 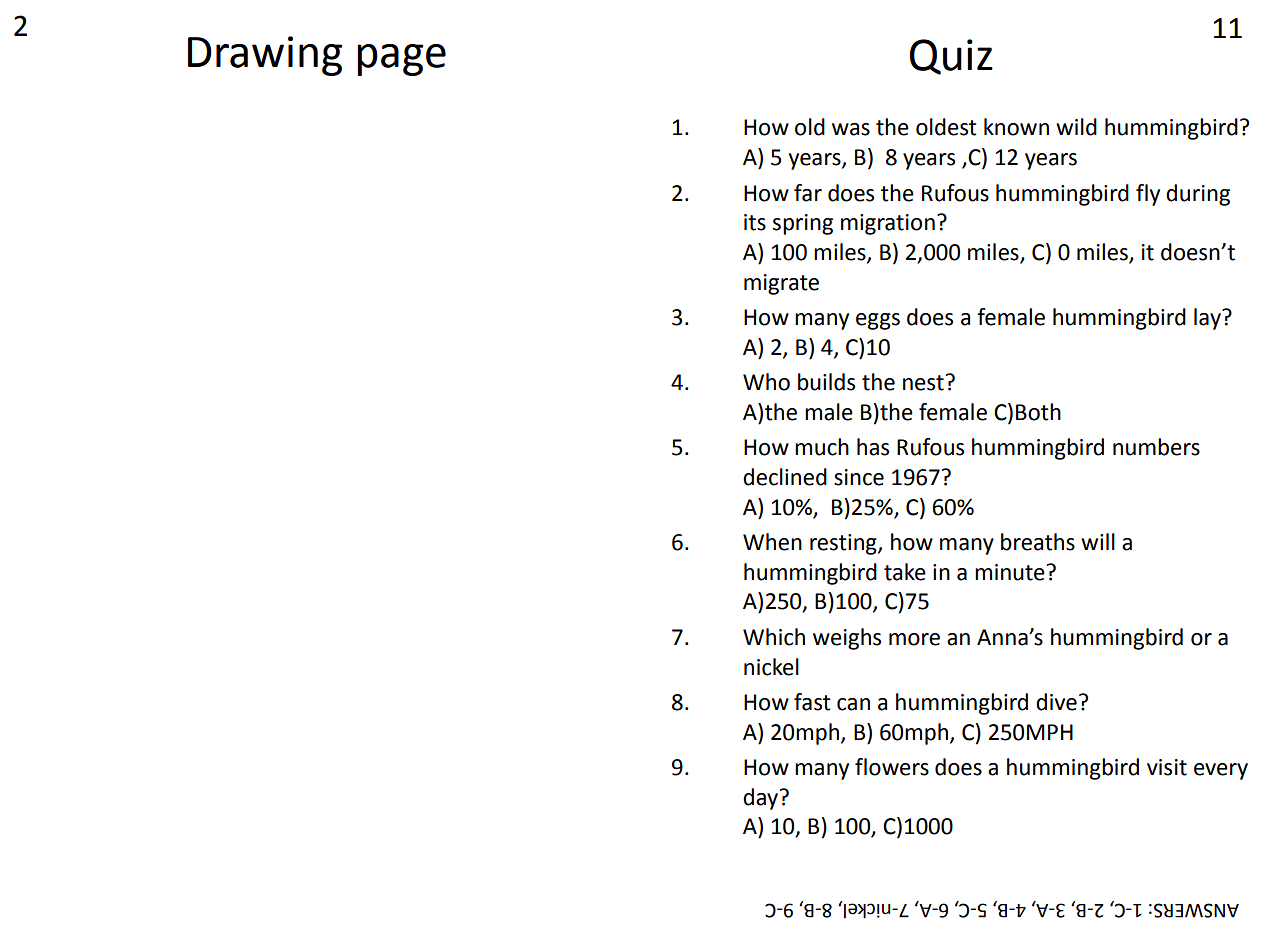 What do you see at coordinates (1076, 127) in the image?
I see `wild` at bounding box center [1076, 127].
